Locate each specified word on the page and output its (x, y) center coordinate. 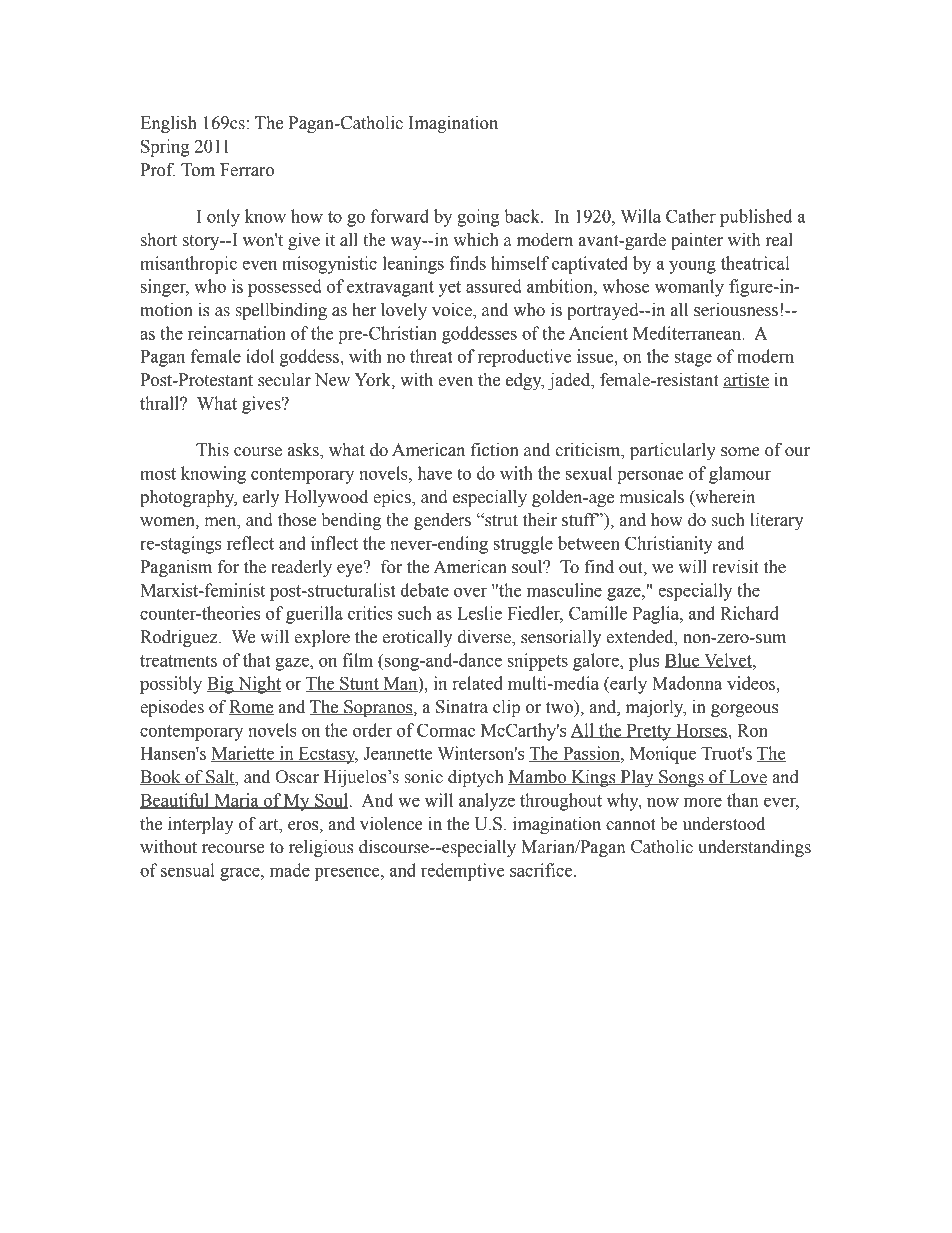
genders (442, 521)
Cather (691, 216)
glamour (740, 475)
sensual (188, 870)
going (478, 218)
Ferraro (247, 170)
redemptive (463, 872)
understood (724, 824)
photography (188, 498)
